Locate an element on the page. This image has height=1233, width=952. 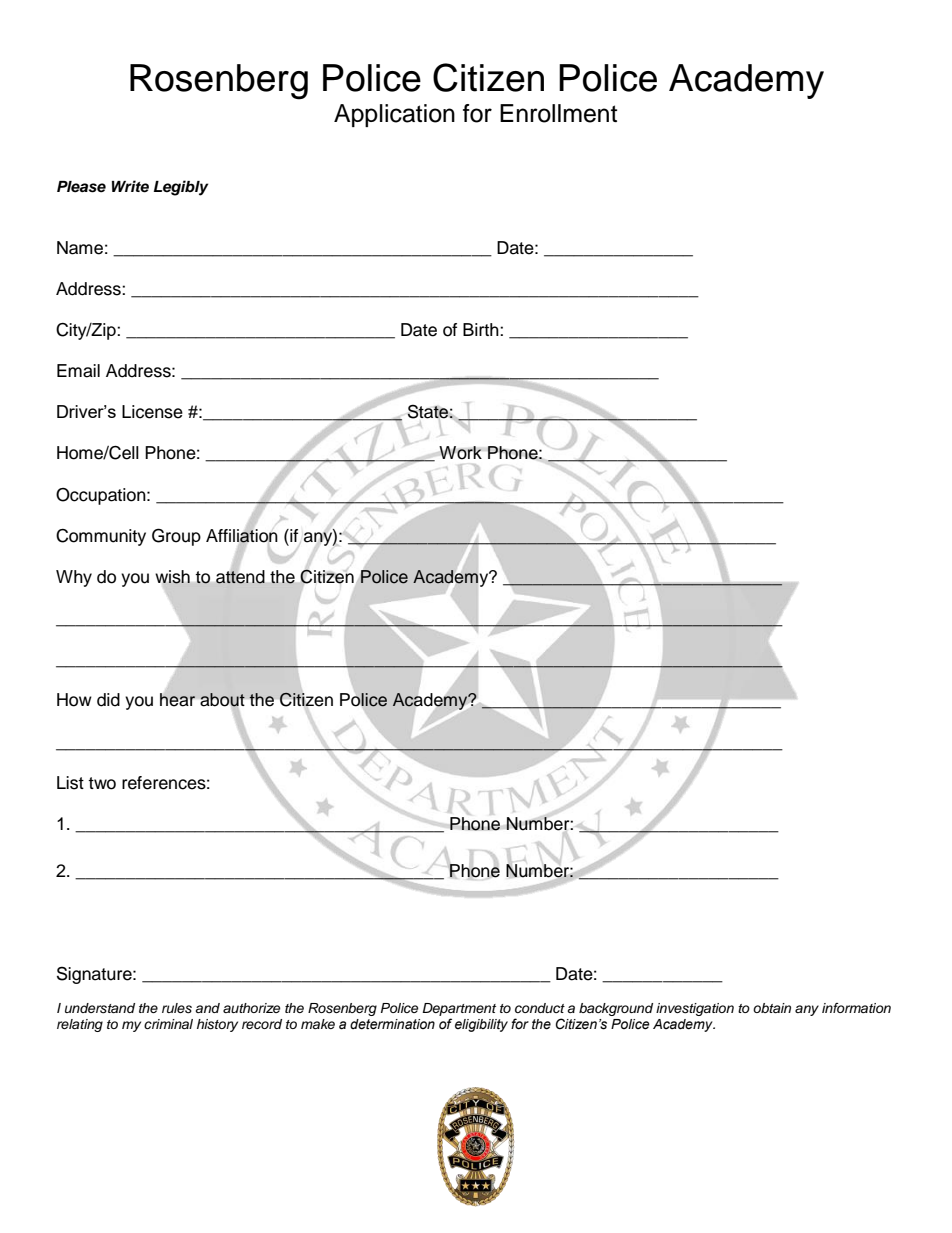
hear is located at coordinates (178, 700).
